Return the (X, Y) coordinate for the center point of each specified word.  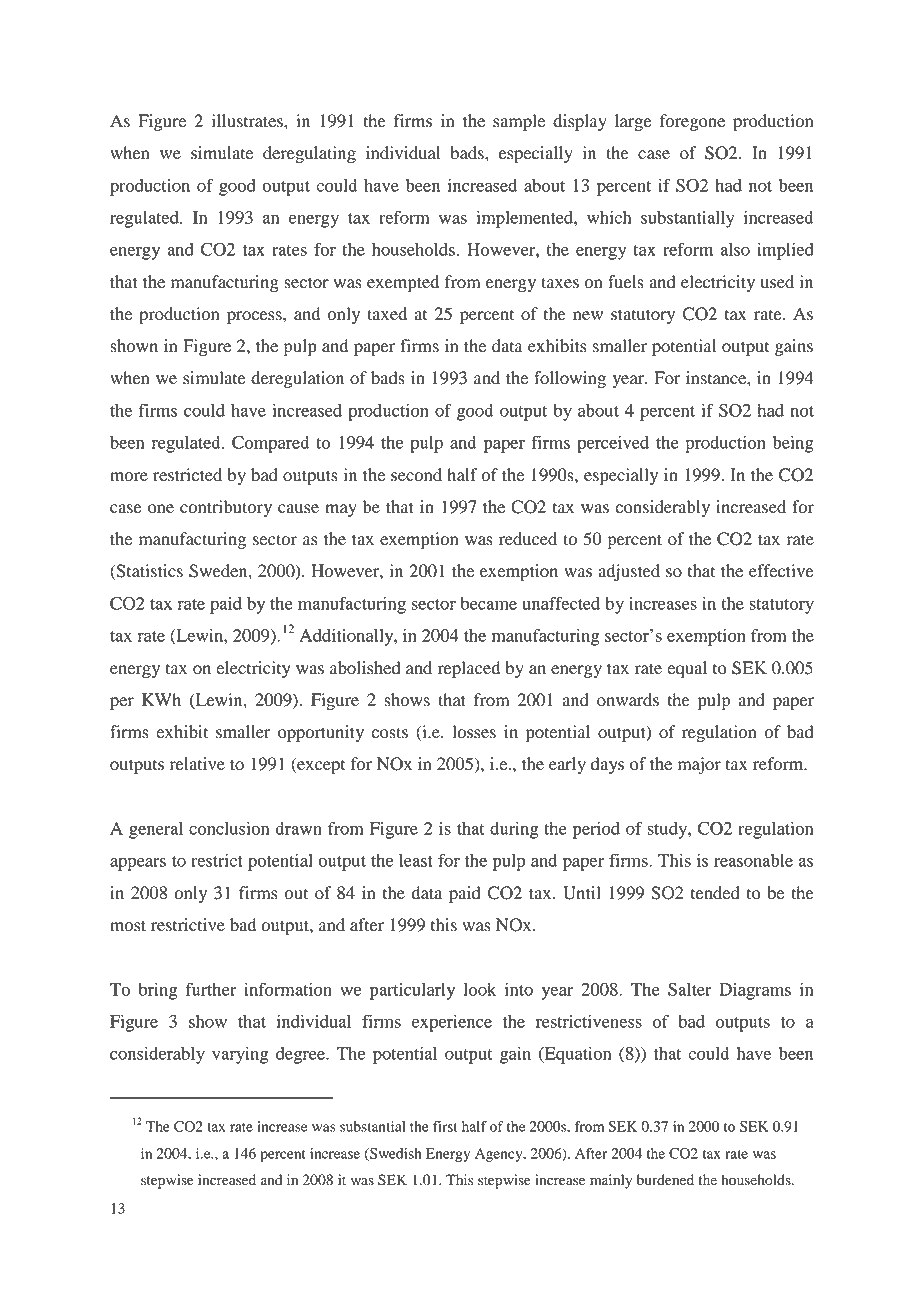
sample (519, 122)
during (514, 830)
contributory (226, 508)
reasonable (753, 860)
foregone (692, 122)
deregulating (309, 154)
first (445, 1126)
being (793, 444)
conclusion (229, 828)
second (416, 475)
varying (240, 1055)
